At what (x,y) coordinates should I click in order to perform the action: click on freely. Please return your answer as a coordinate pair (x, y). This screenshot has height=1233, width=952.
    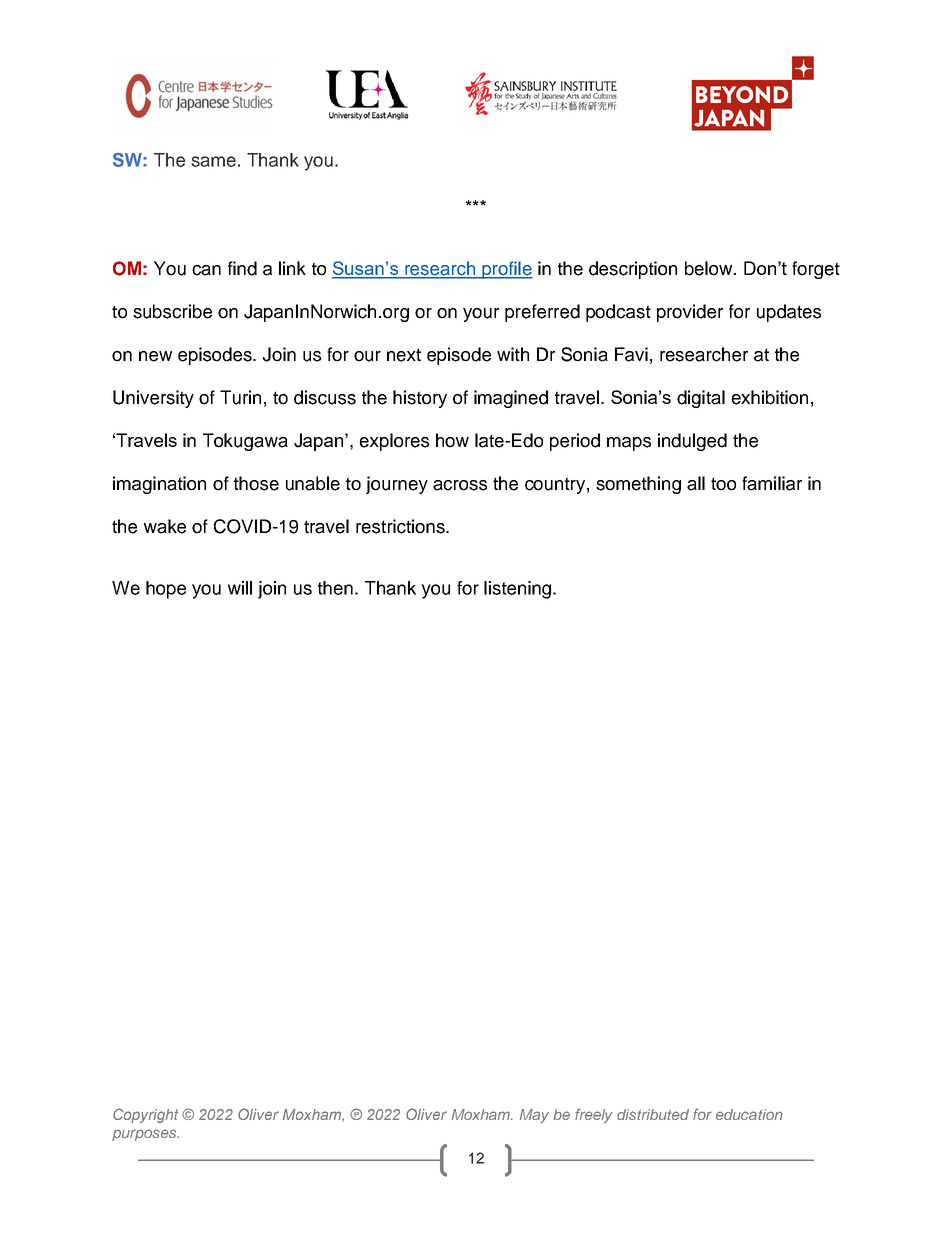
    Looking at the image, I should click on (594, 1116).
